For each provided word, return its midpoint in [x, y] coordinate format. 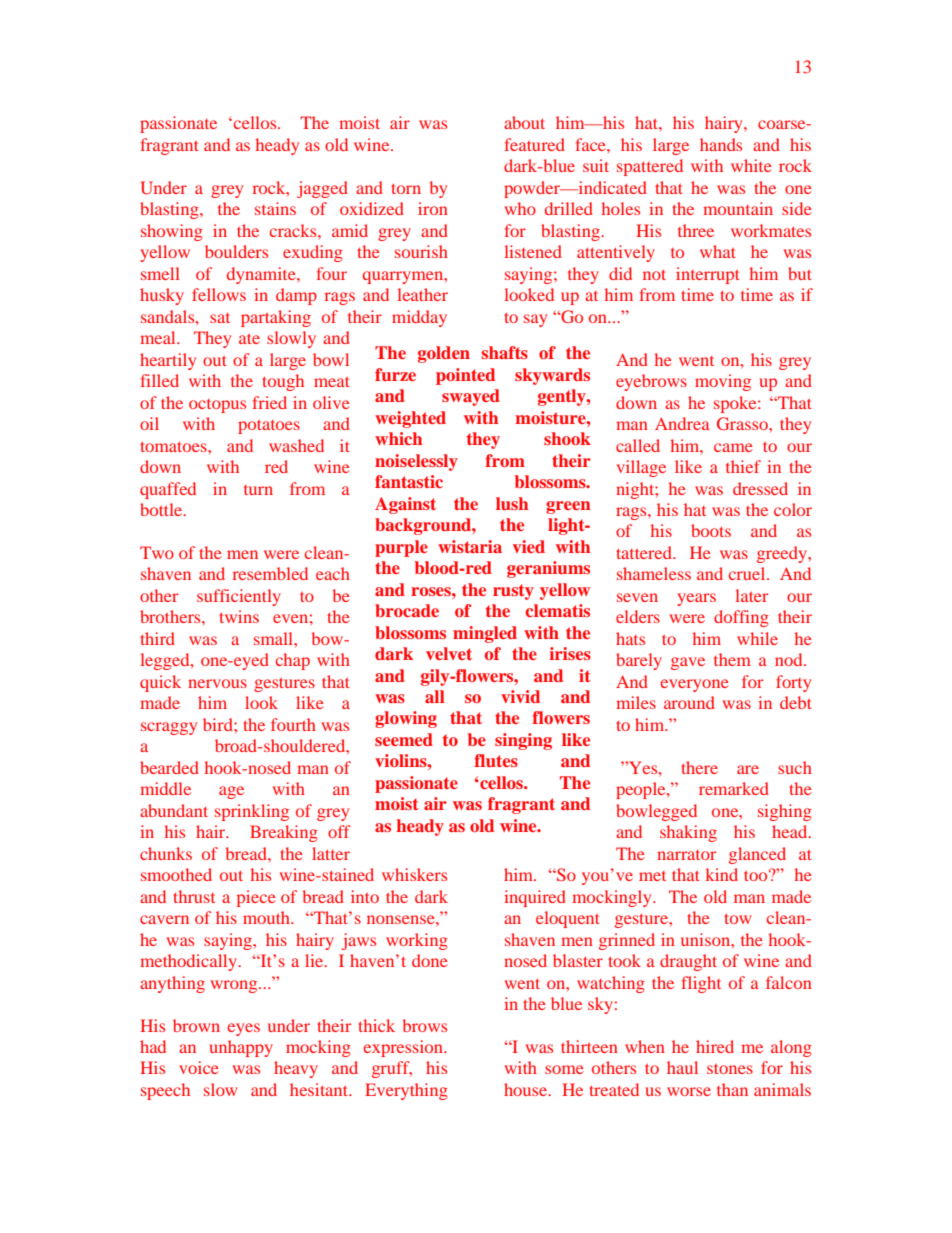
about [524, 122]
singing [523, 741]
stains [275, 208]
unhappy [241, 1048]
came [733, 447]
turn [258, 490]
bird [219, 724]
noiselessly [416, 462]
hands [721, 144]
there [699, 767]
